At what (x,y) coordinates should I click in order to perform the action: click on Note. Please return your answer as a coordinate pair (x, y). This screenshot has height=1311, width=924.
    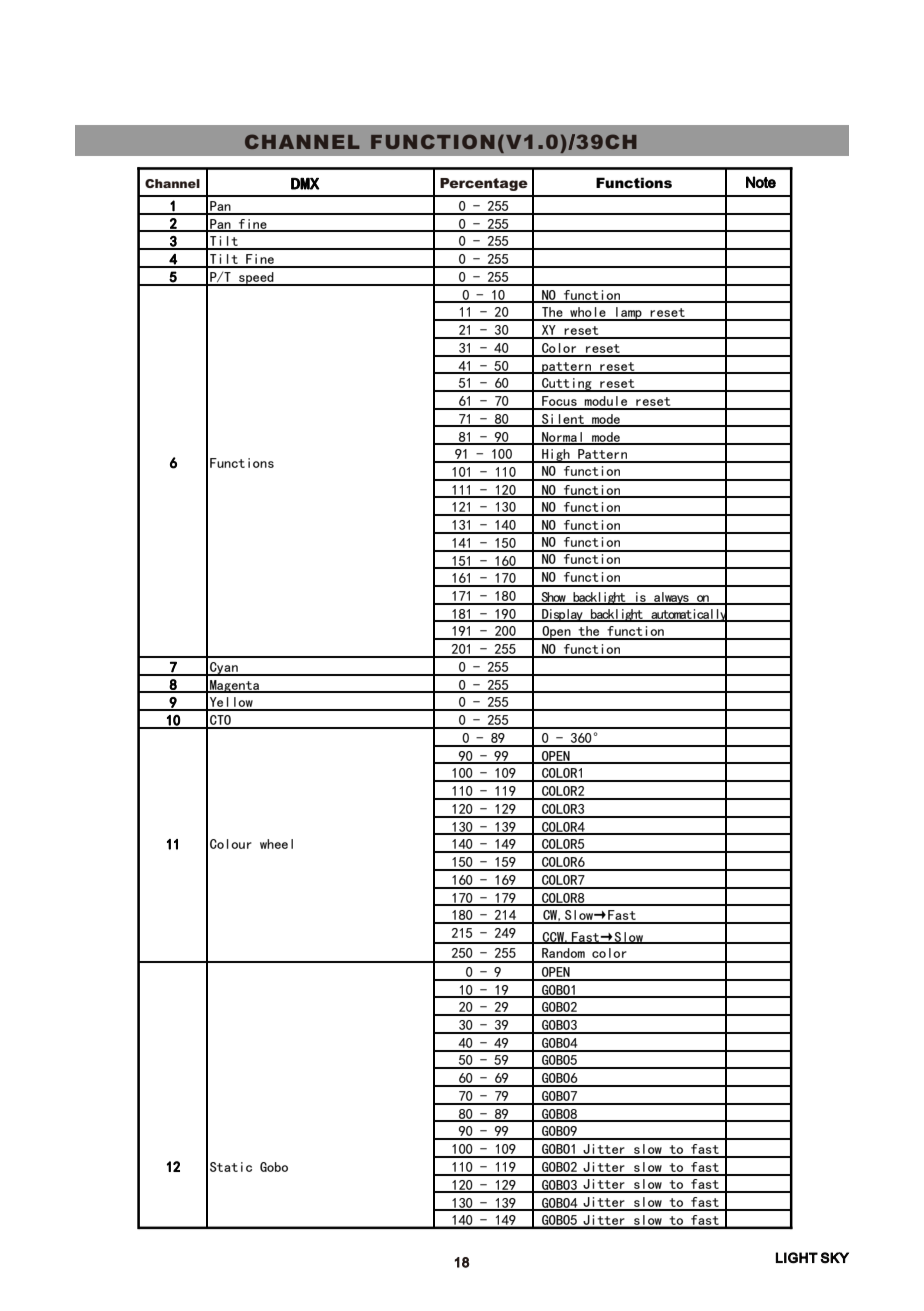
    Looking at the image, I should click on (761, 182).
